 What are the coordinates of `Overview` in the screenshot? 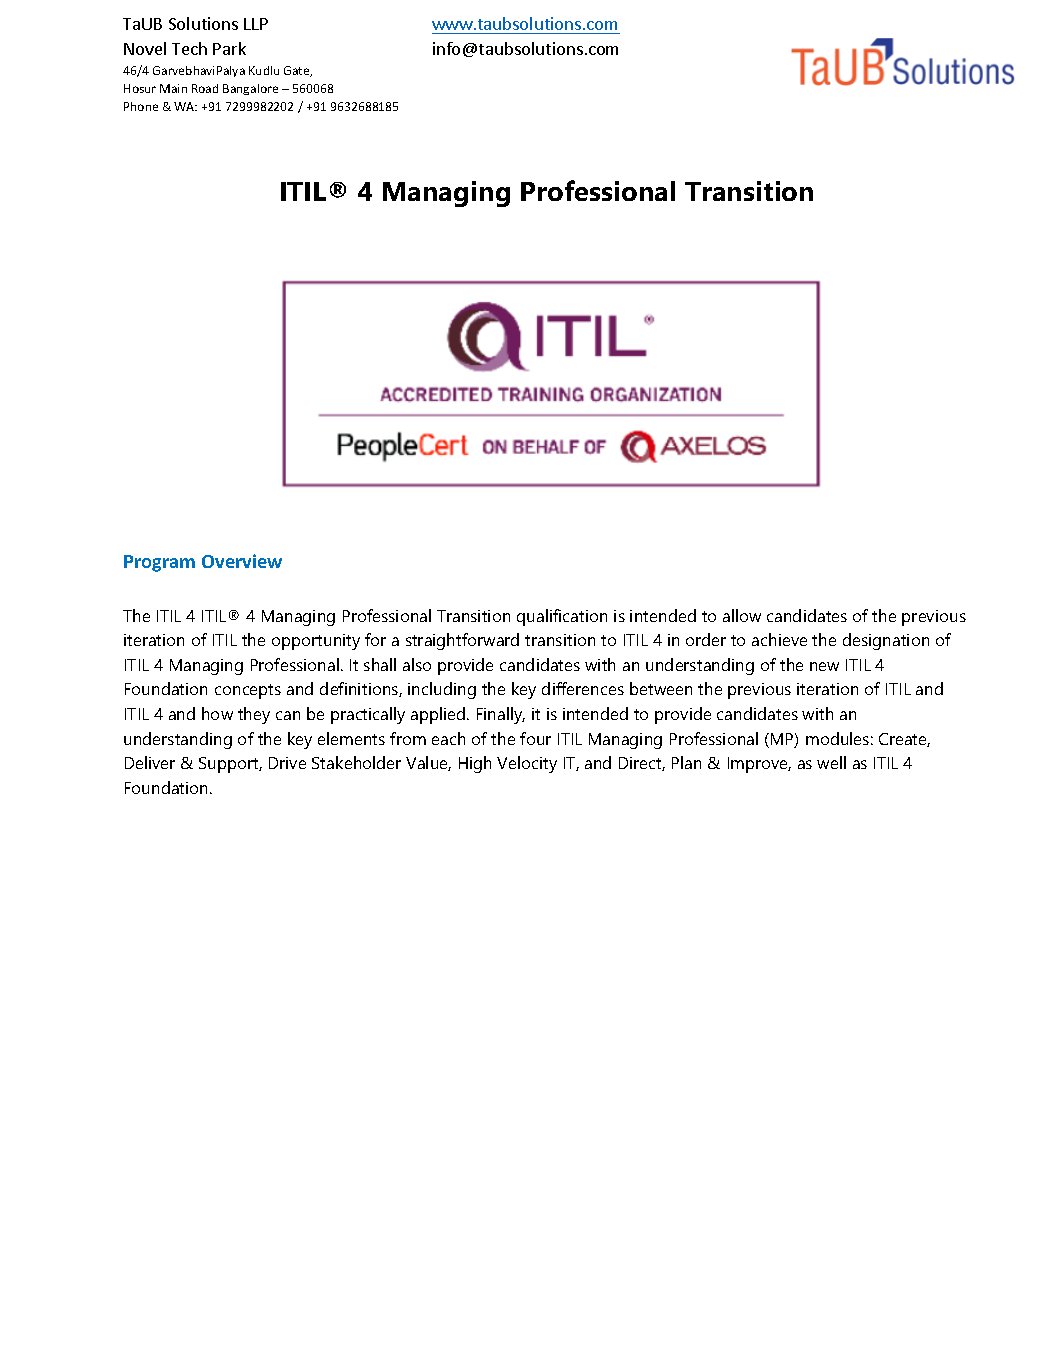 It's located at (242, 561).
